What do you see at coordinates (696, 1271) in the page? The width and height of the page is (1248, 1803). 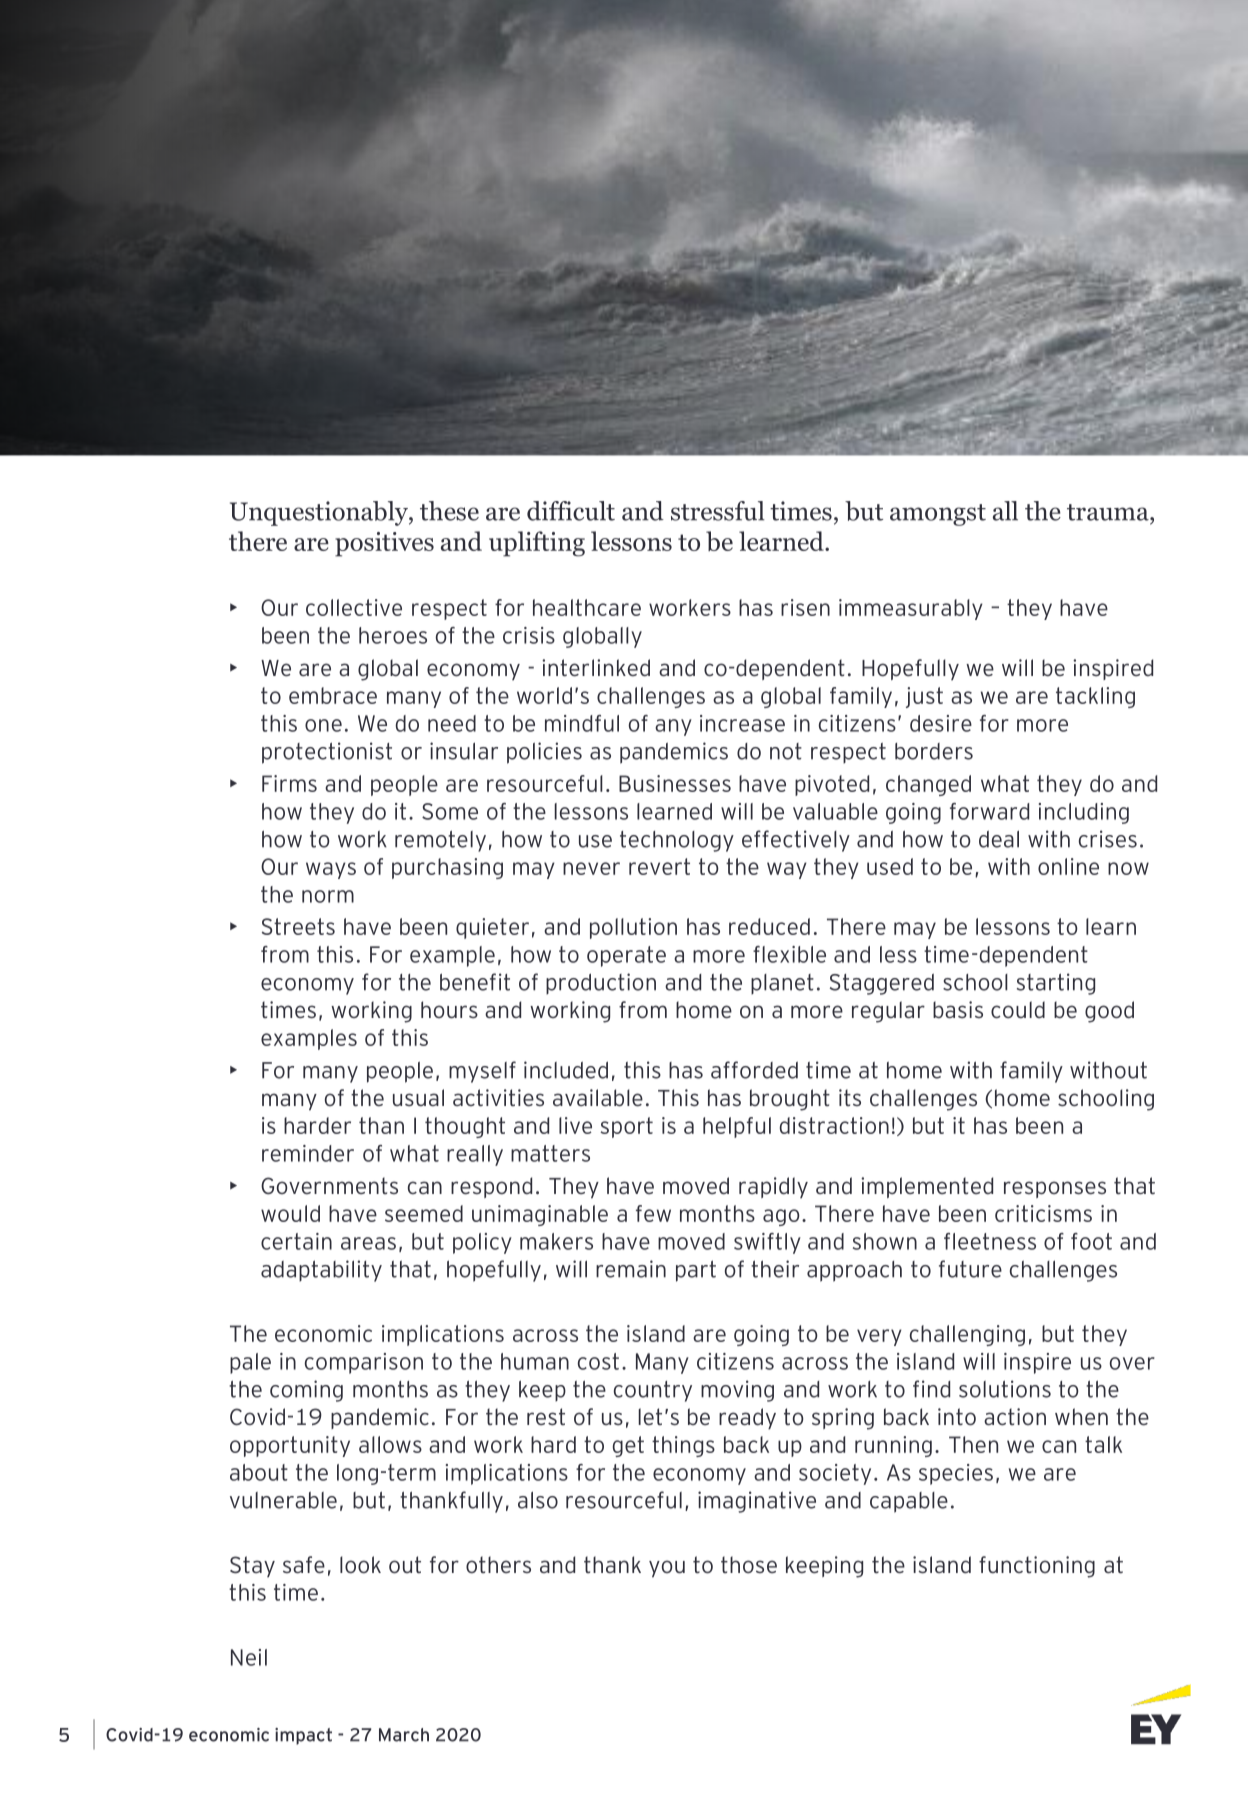 I see `part` at bounding box center [696, 1271].
